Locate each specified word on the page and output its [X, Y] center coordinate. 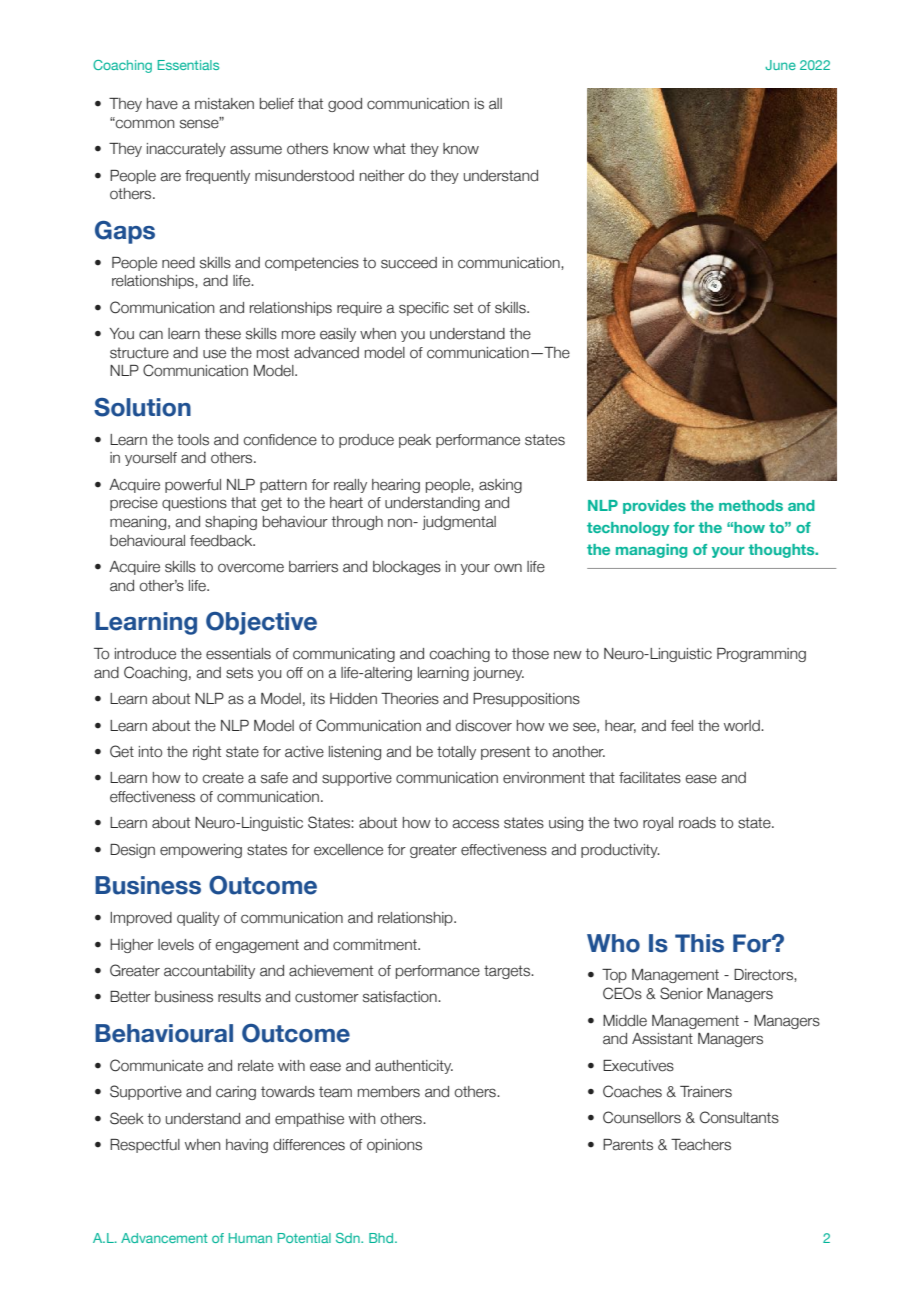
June [780, 65]
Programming [761, 655]
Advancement [164, 1238]
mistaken [224, 104]
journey [498, 674]
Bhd [382, 1238]
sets [239, 673]
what [389, 149]
